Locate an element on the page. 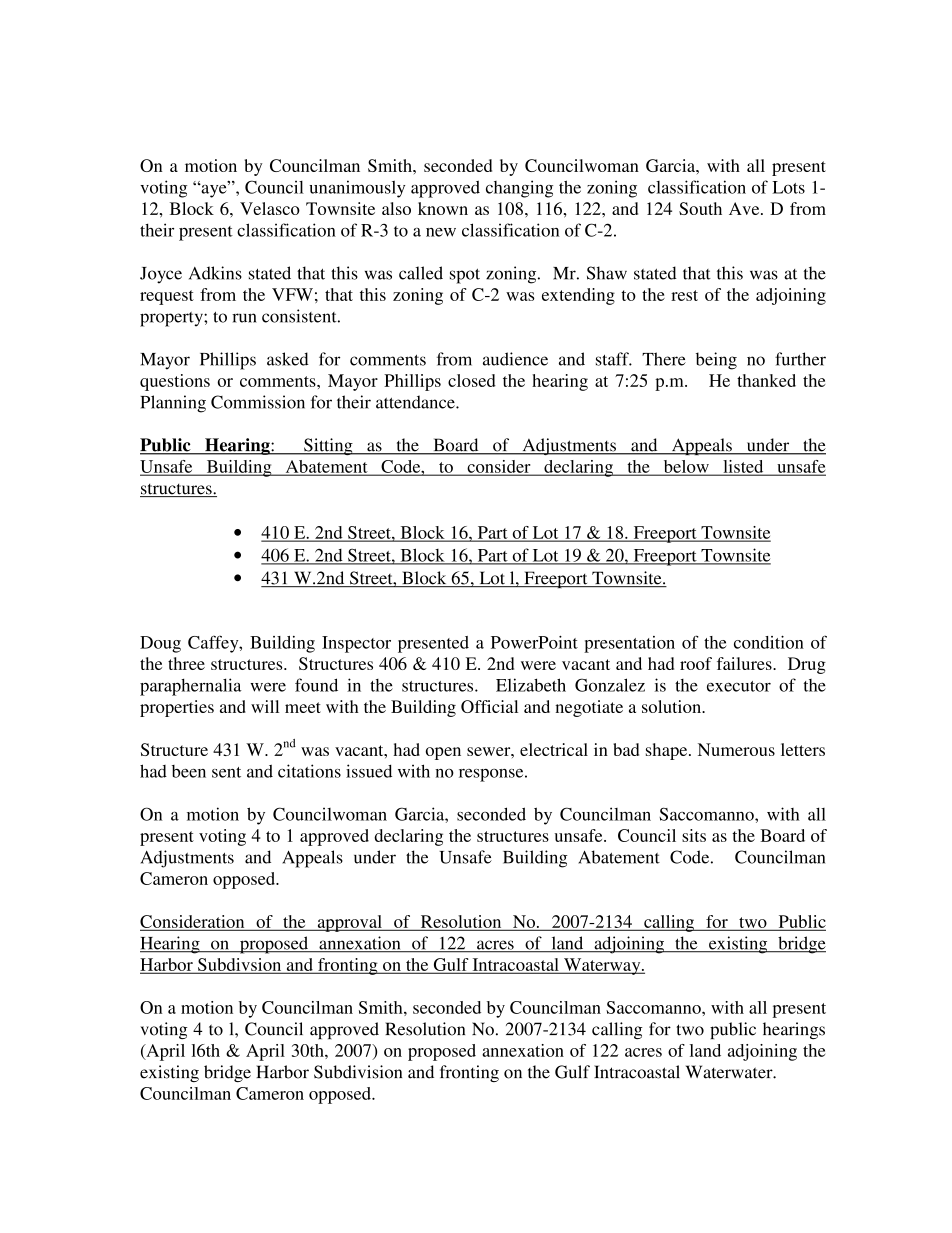 This document has height=1233, width=952. Subdivision is located at coordinates (358, 1072).
